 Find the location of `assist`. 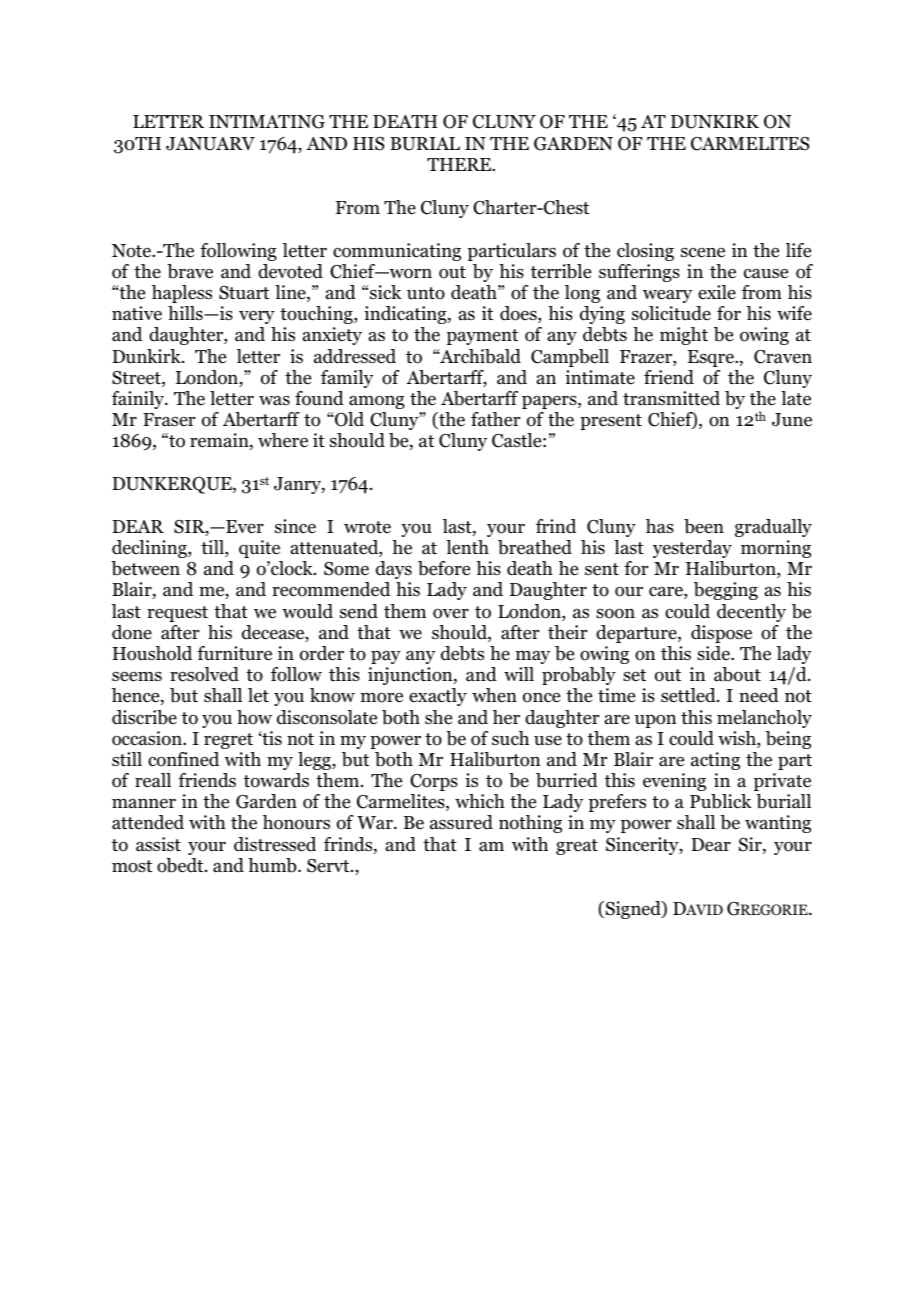

assist is located at coordinates (158, 844).
